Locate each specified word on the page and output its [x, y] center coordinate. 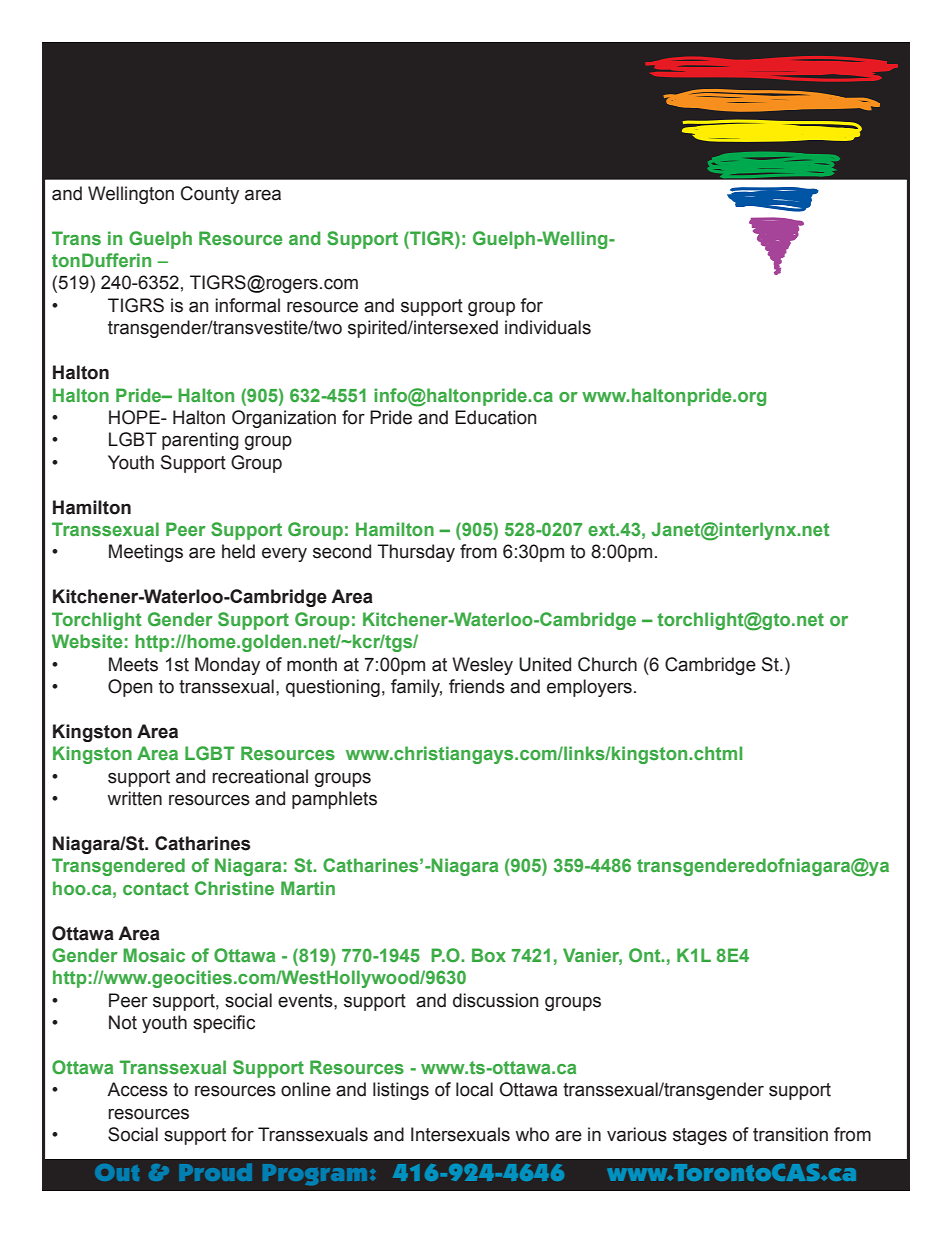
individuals [548, 327]
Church [607, 664]
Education [495, 417]
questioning [333, 688]
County [210, 195]
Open [130, 688]
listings [401, 1091]
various [637, 1134]
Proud [215, 1172]
